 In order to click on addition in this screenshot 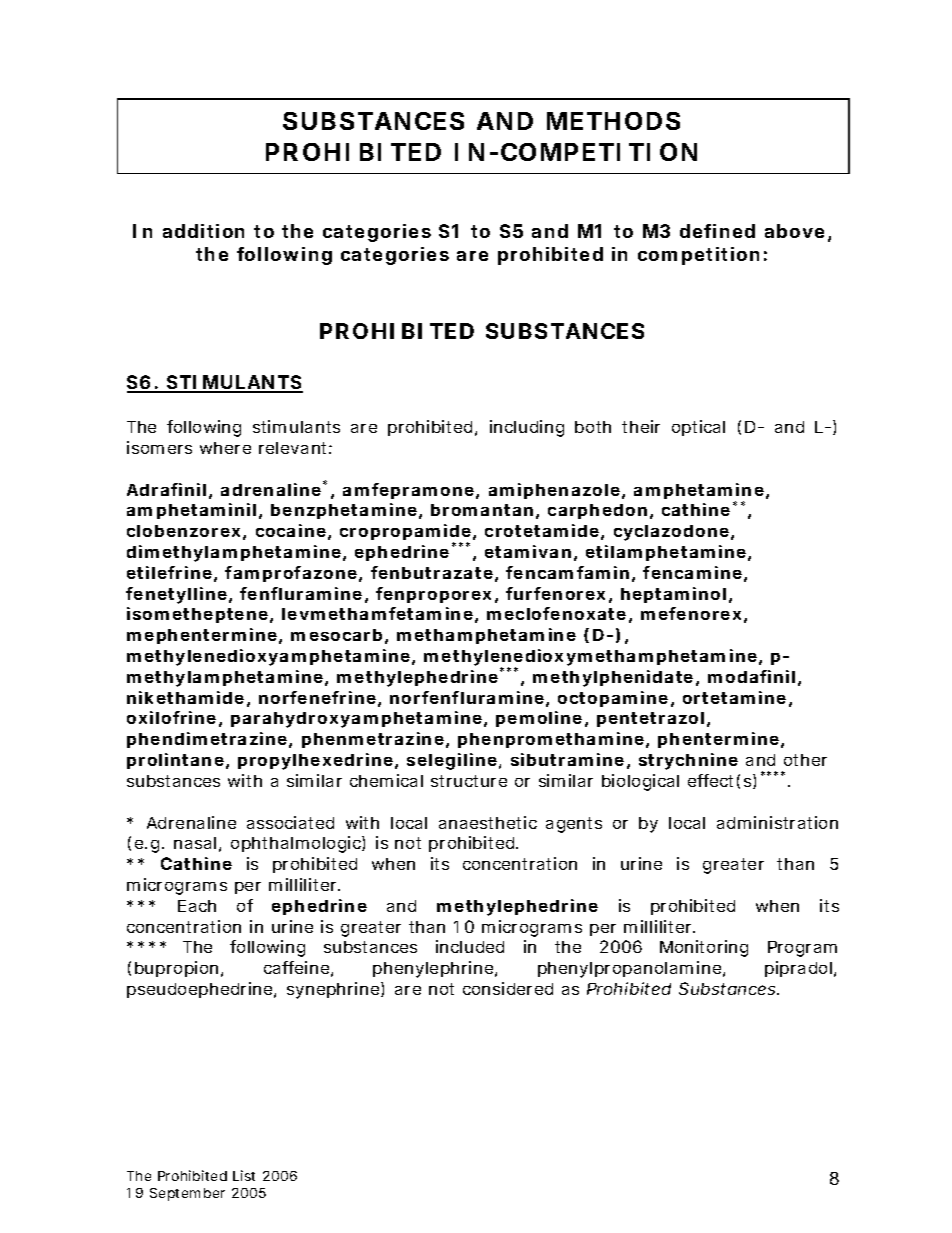, I will do `click(203, 231)`.
